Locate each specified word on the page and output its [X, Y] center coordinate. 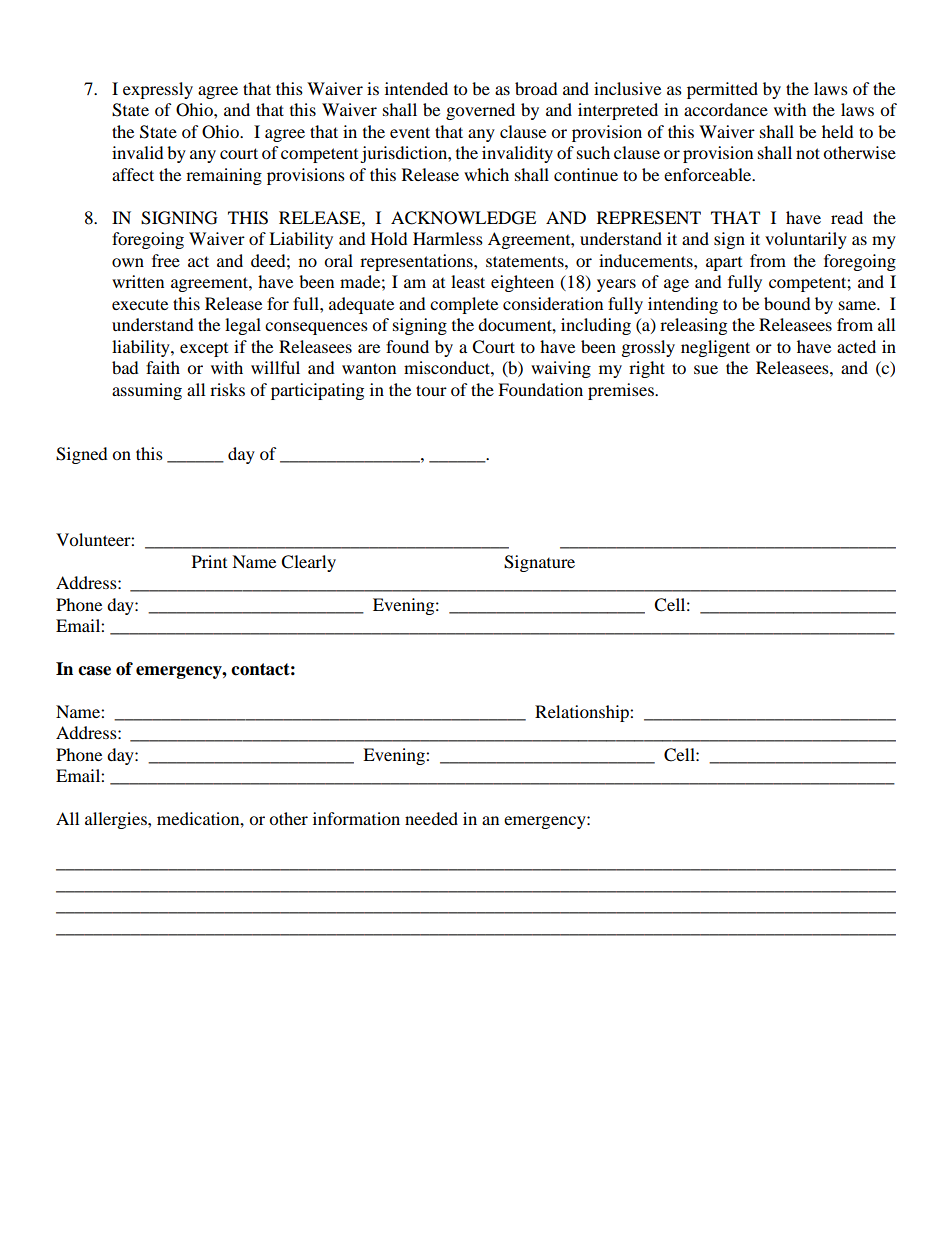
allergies [117, 820]
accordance [726, 109]
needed [431, 818]
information [356, 818]
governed [480, 111]
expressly [158, 90]
